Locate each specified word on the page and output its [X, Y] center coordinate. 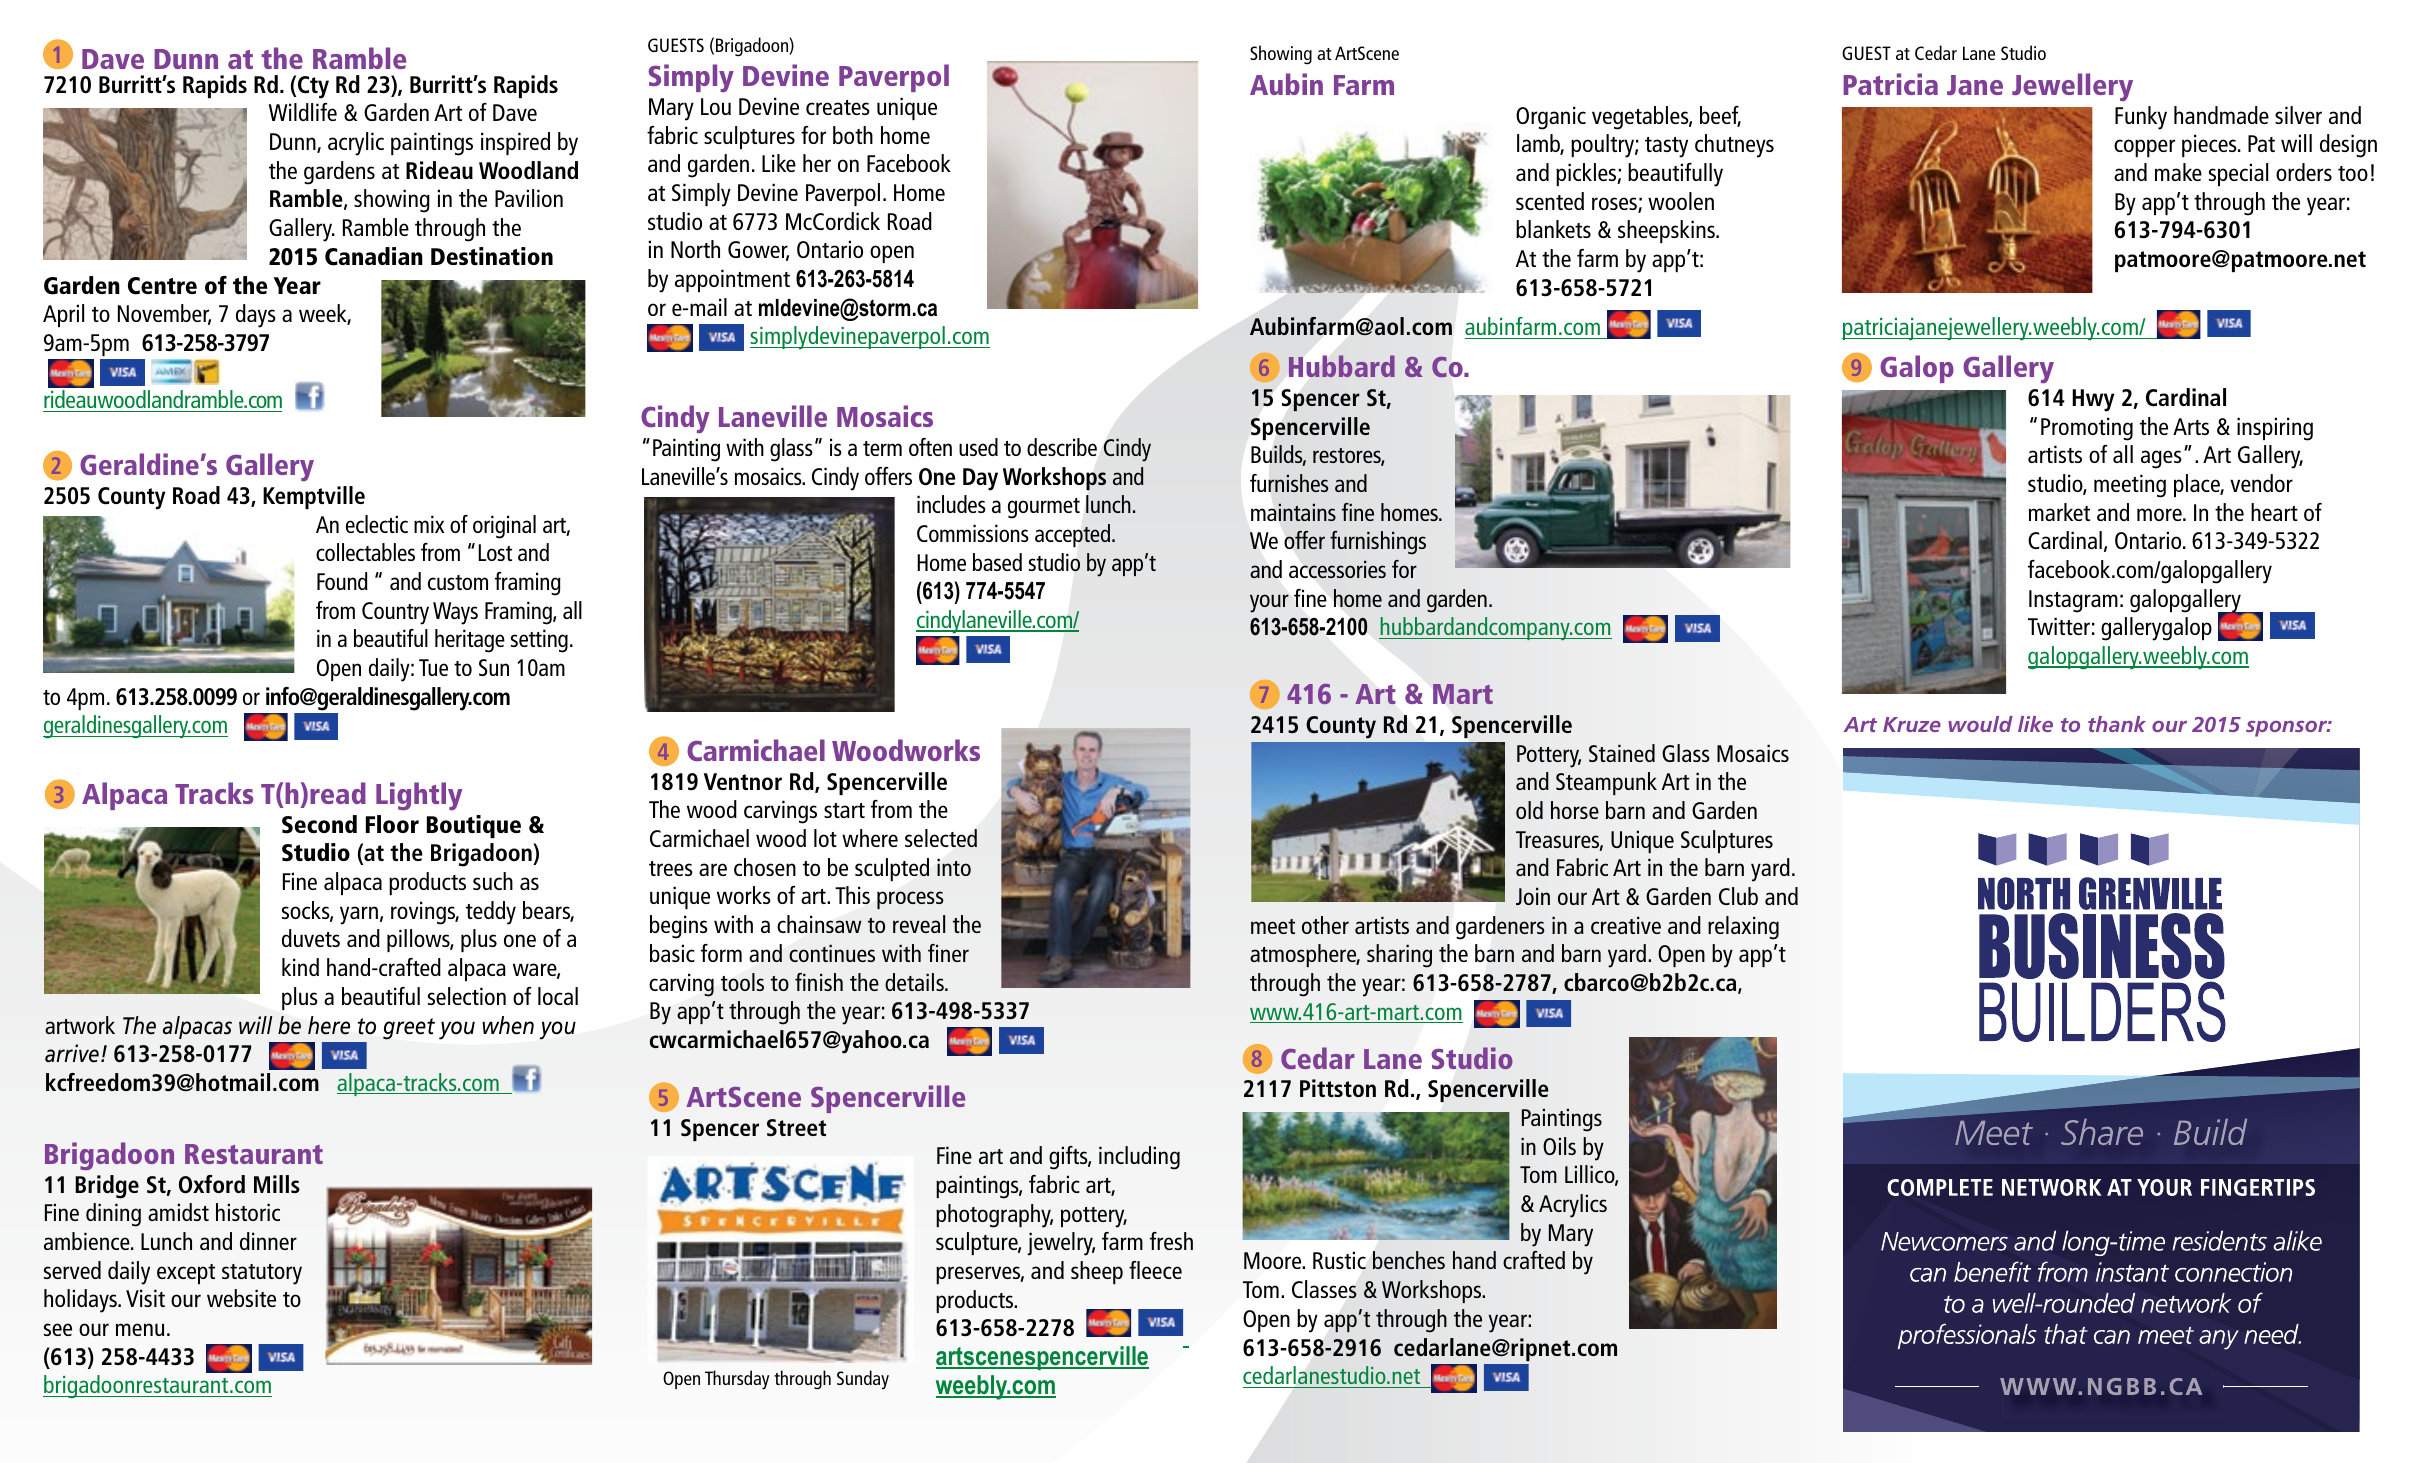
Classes [1324, 1289]
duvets [311, 938]
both [853, 135]
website [241, 1298]
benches [1409, 1260]
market [2059, 512]
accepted [1074, 535]
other [1325, 925]
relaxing [1743, 928]
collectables [365, 552]
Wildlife [303, 112]
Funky [2141, 118]
